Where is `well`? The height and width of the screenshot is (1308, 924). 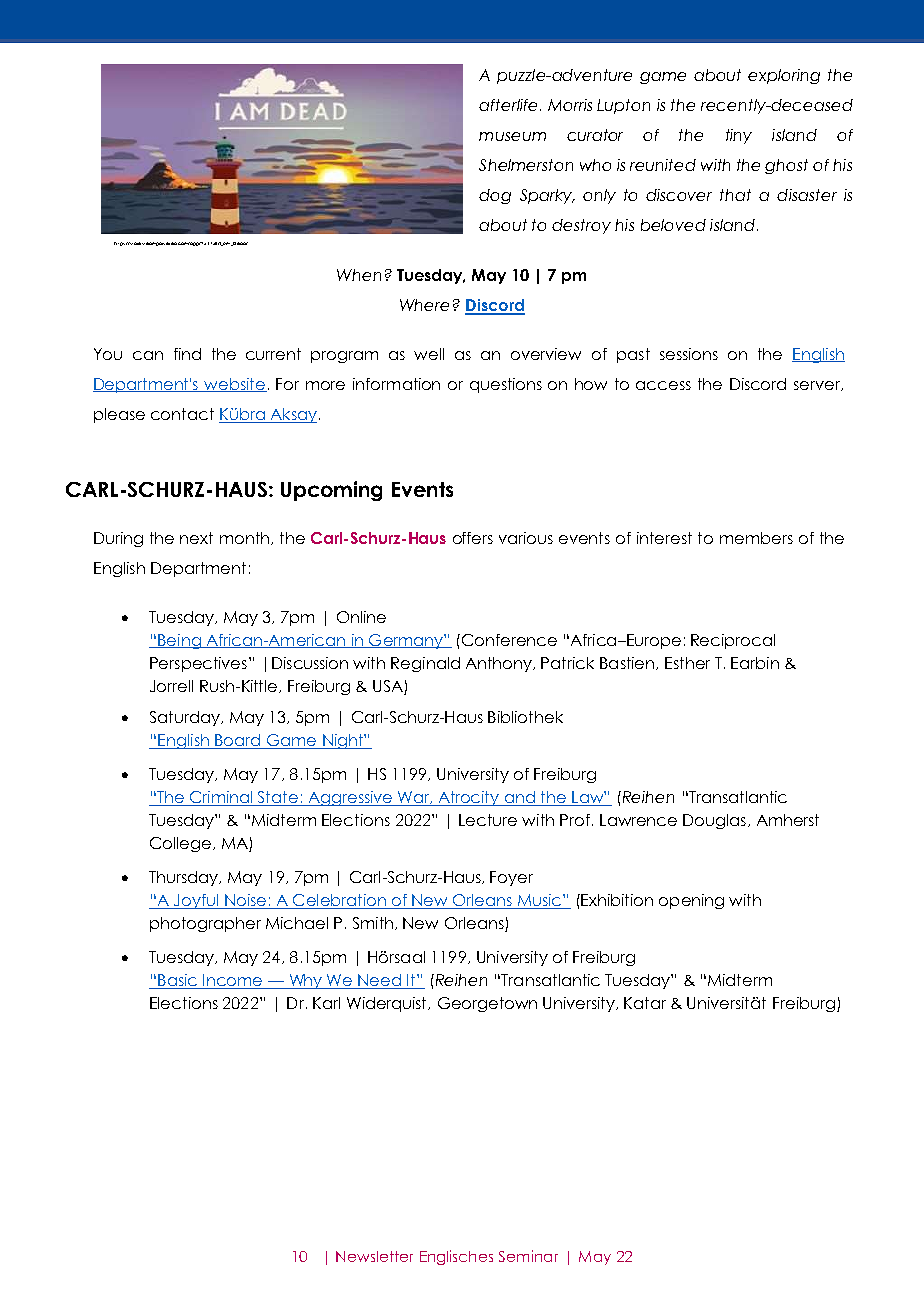
well is located at coordinates (429, 354).
